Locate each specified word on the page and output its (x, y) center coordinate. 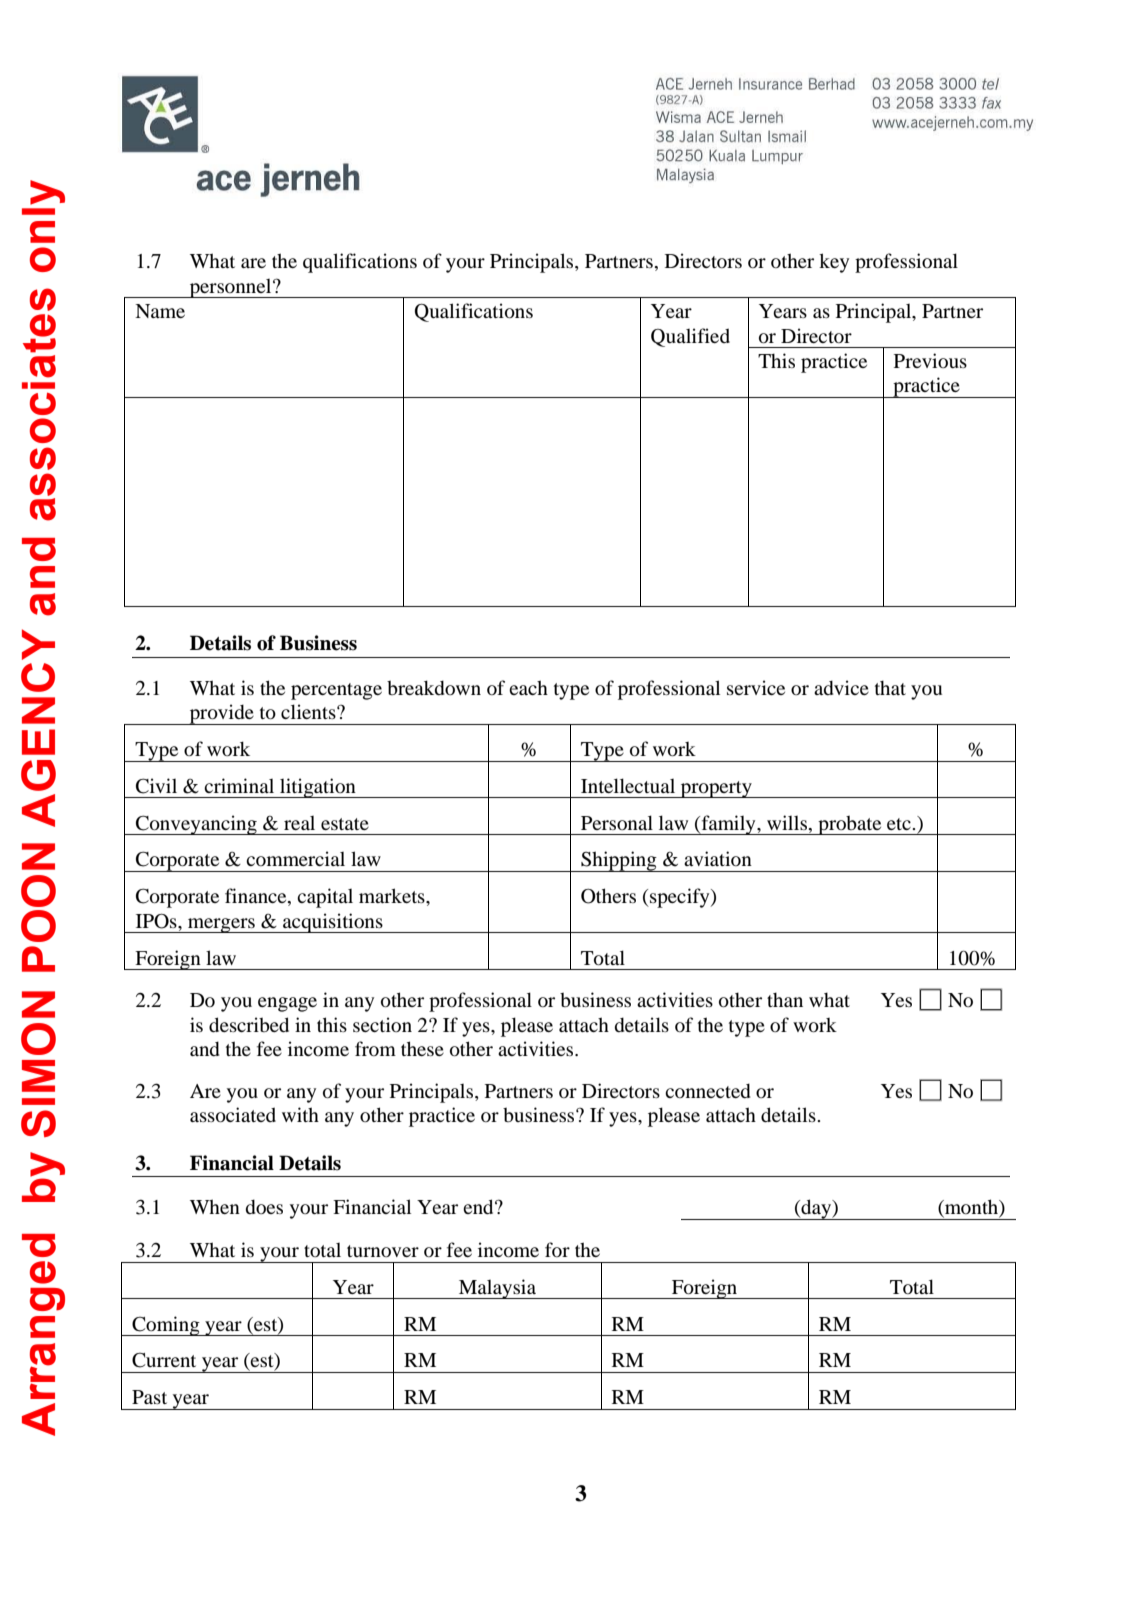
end (479, 1206)
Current (164, 1360)
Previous (930, 360)
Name (160, 311)
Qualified (690, 337)
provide (221, 714)
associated (233, 1114)
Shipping (619, 861)
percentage (336, 691)
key (834, 263)
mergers (221, 925)
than (785, 1000)
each (528, 687)
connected (708, 1090)
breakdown (434, 687)
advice (841, 687)
